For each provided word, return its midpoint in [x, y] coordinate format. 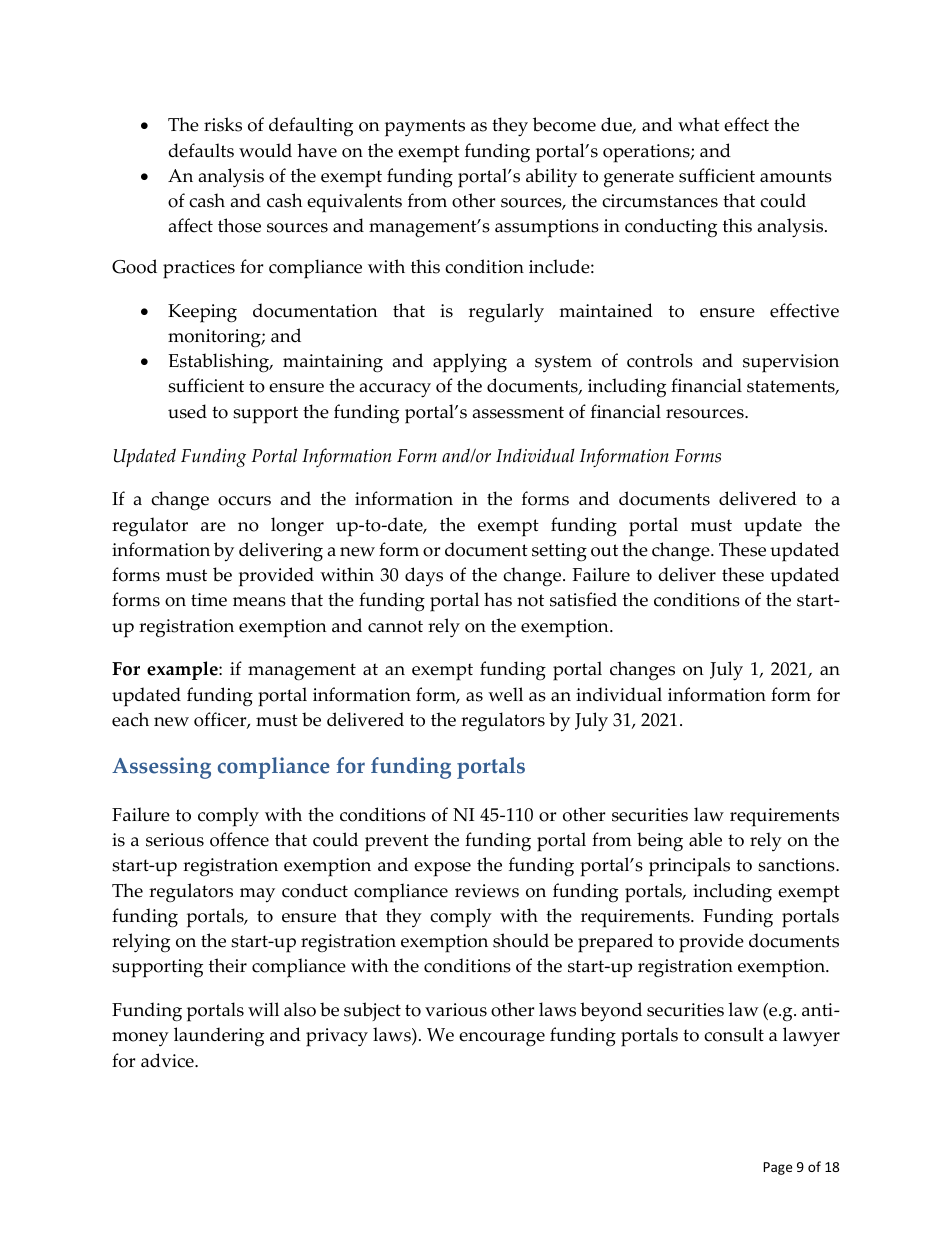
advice [168, 1060]
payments [425, 128]
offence [239, 839]
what [699, 124]
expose [442, 869]
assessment [518, 412]
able [705, 839]
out [604, 550]
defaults [201, 150]
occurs [244, 501]
